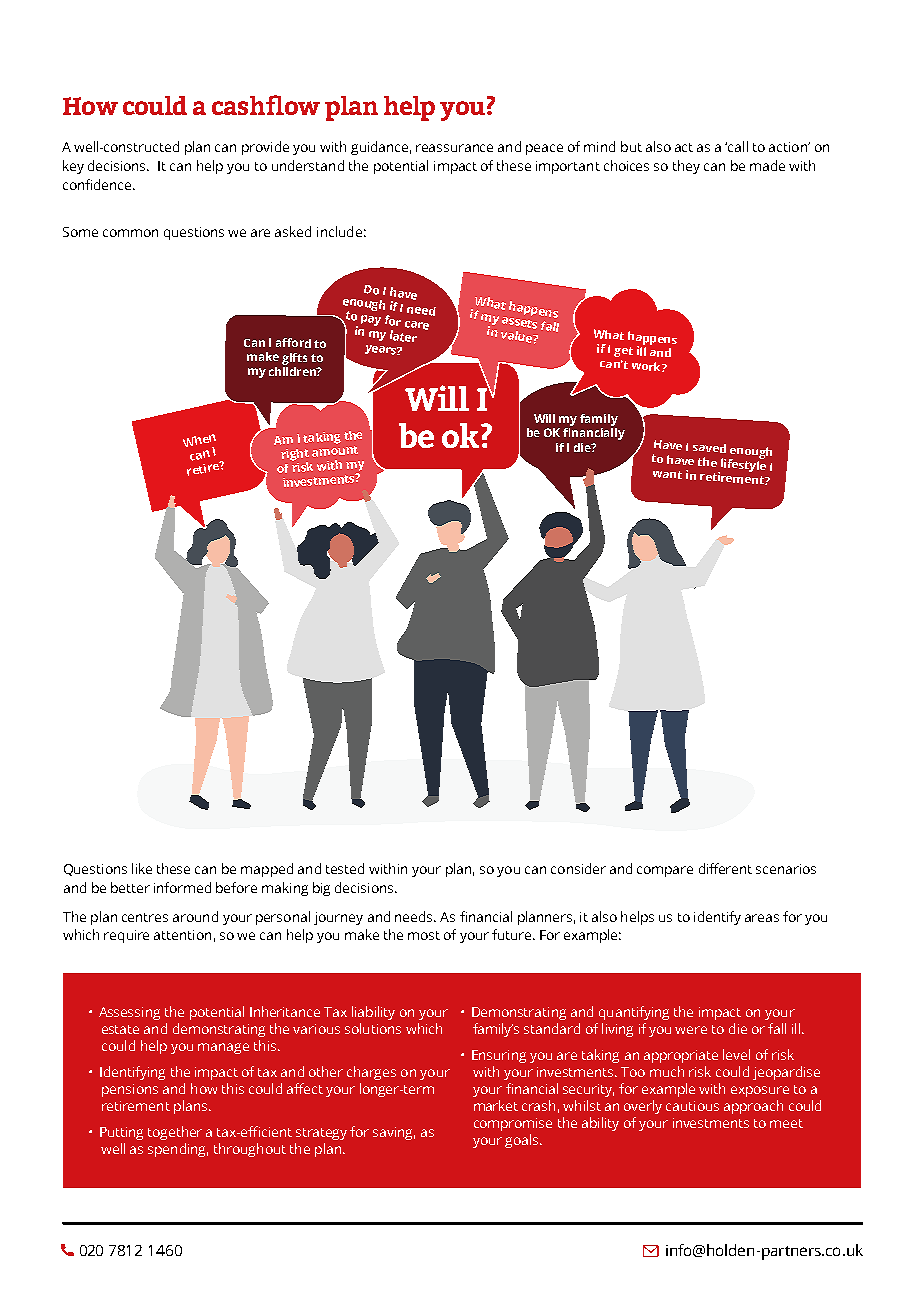  What do you see at coordinates (725, 868) in the page?
I see `different` at bounding box center [725, 868].
